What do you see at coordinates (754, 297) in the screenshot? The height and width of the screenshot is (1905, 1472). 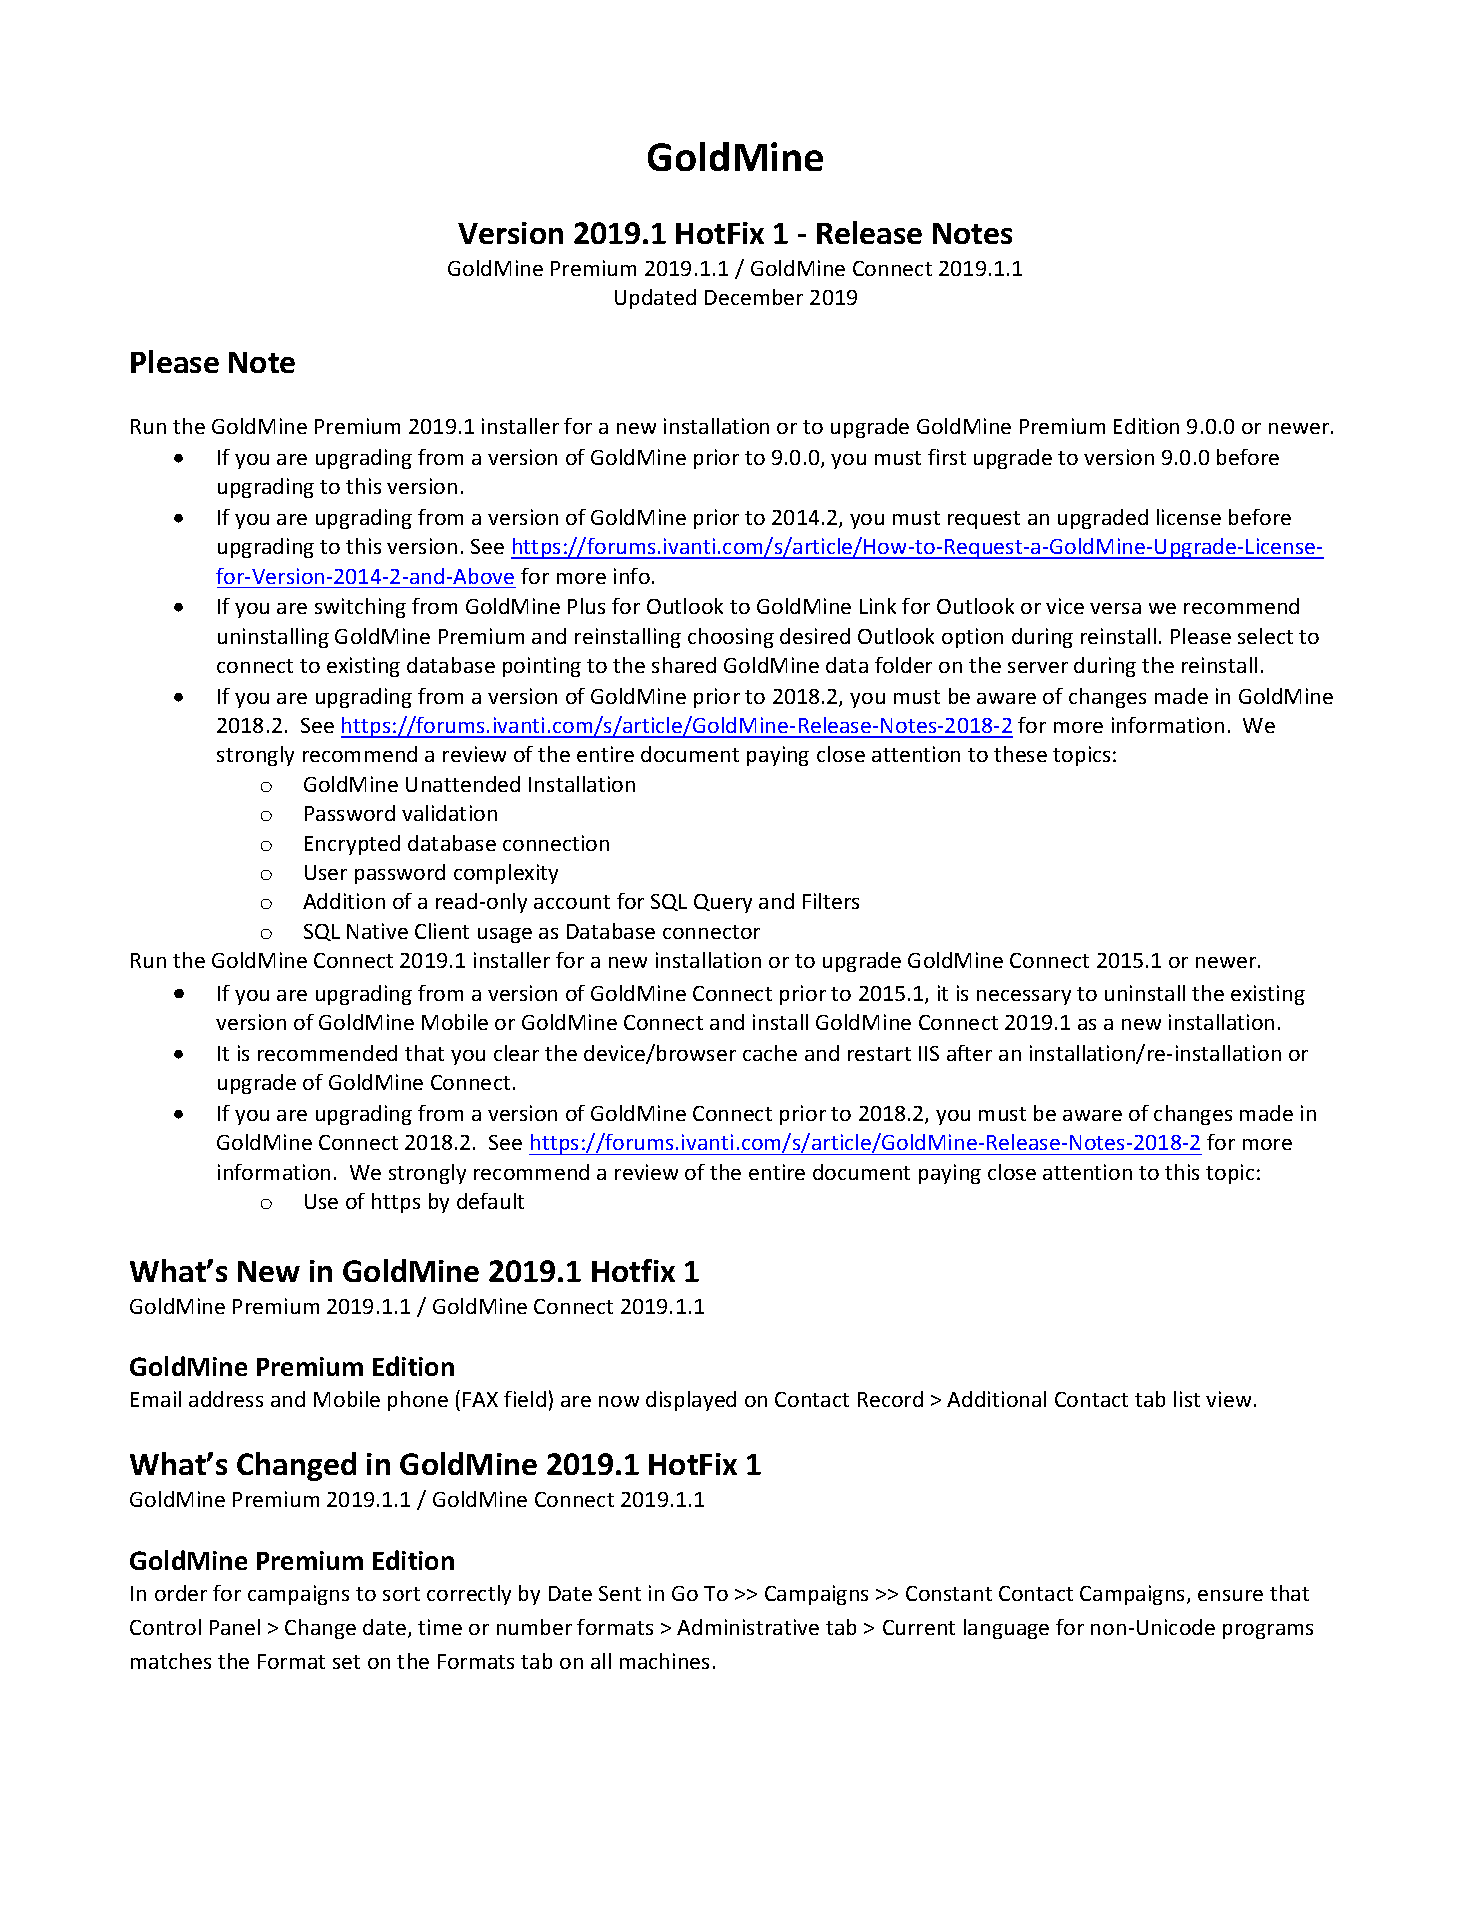 I see `December` at bounding box center [754, 297].
